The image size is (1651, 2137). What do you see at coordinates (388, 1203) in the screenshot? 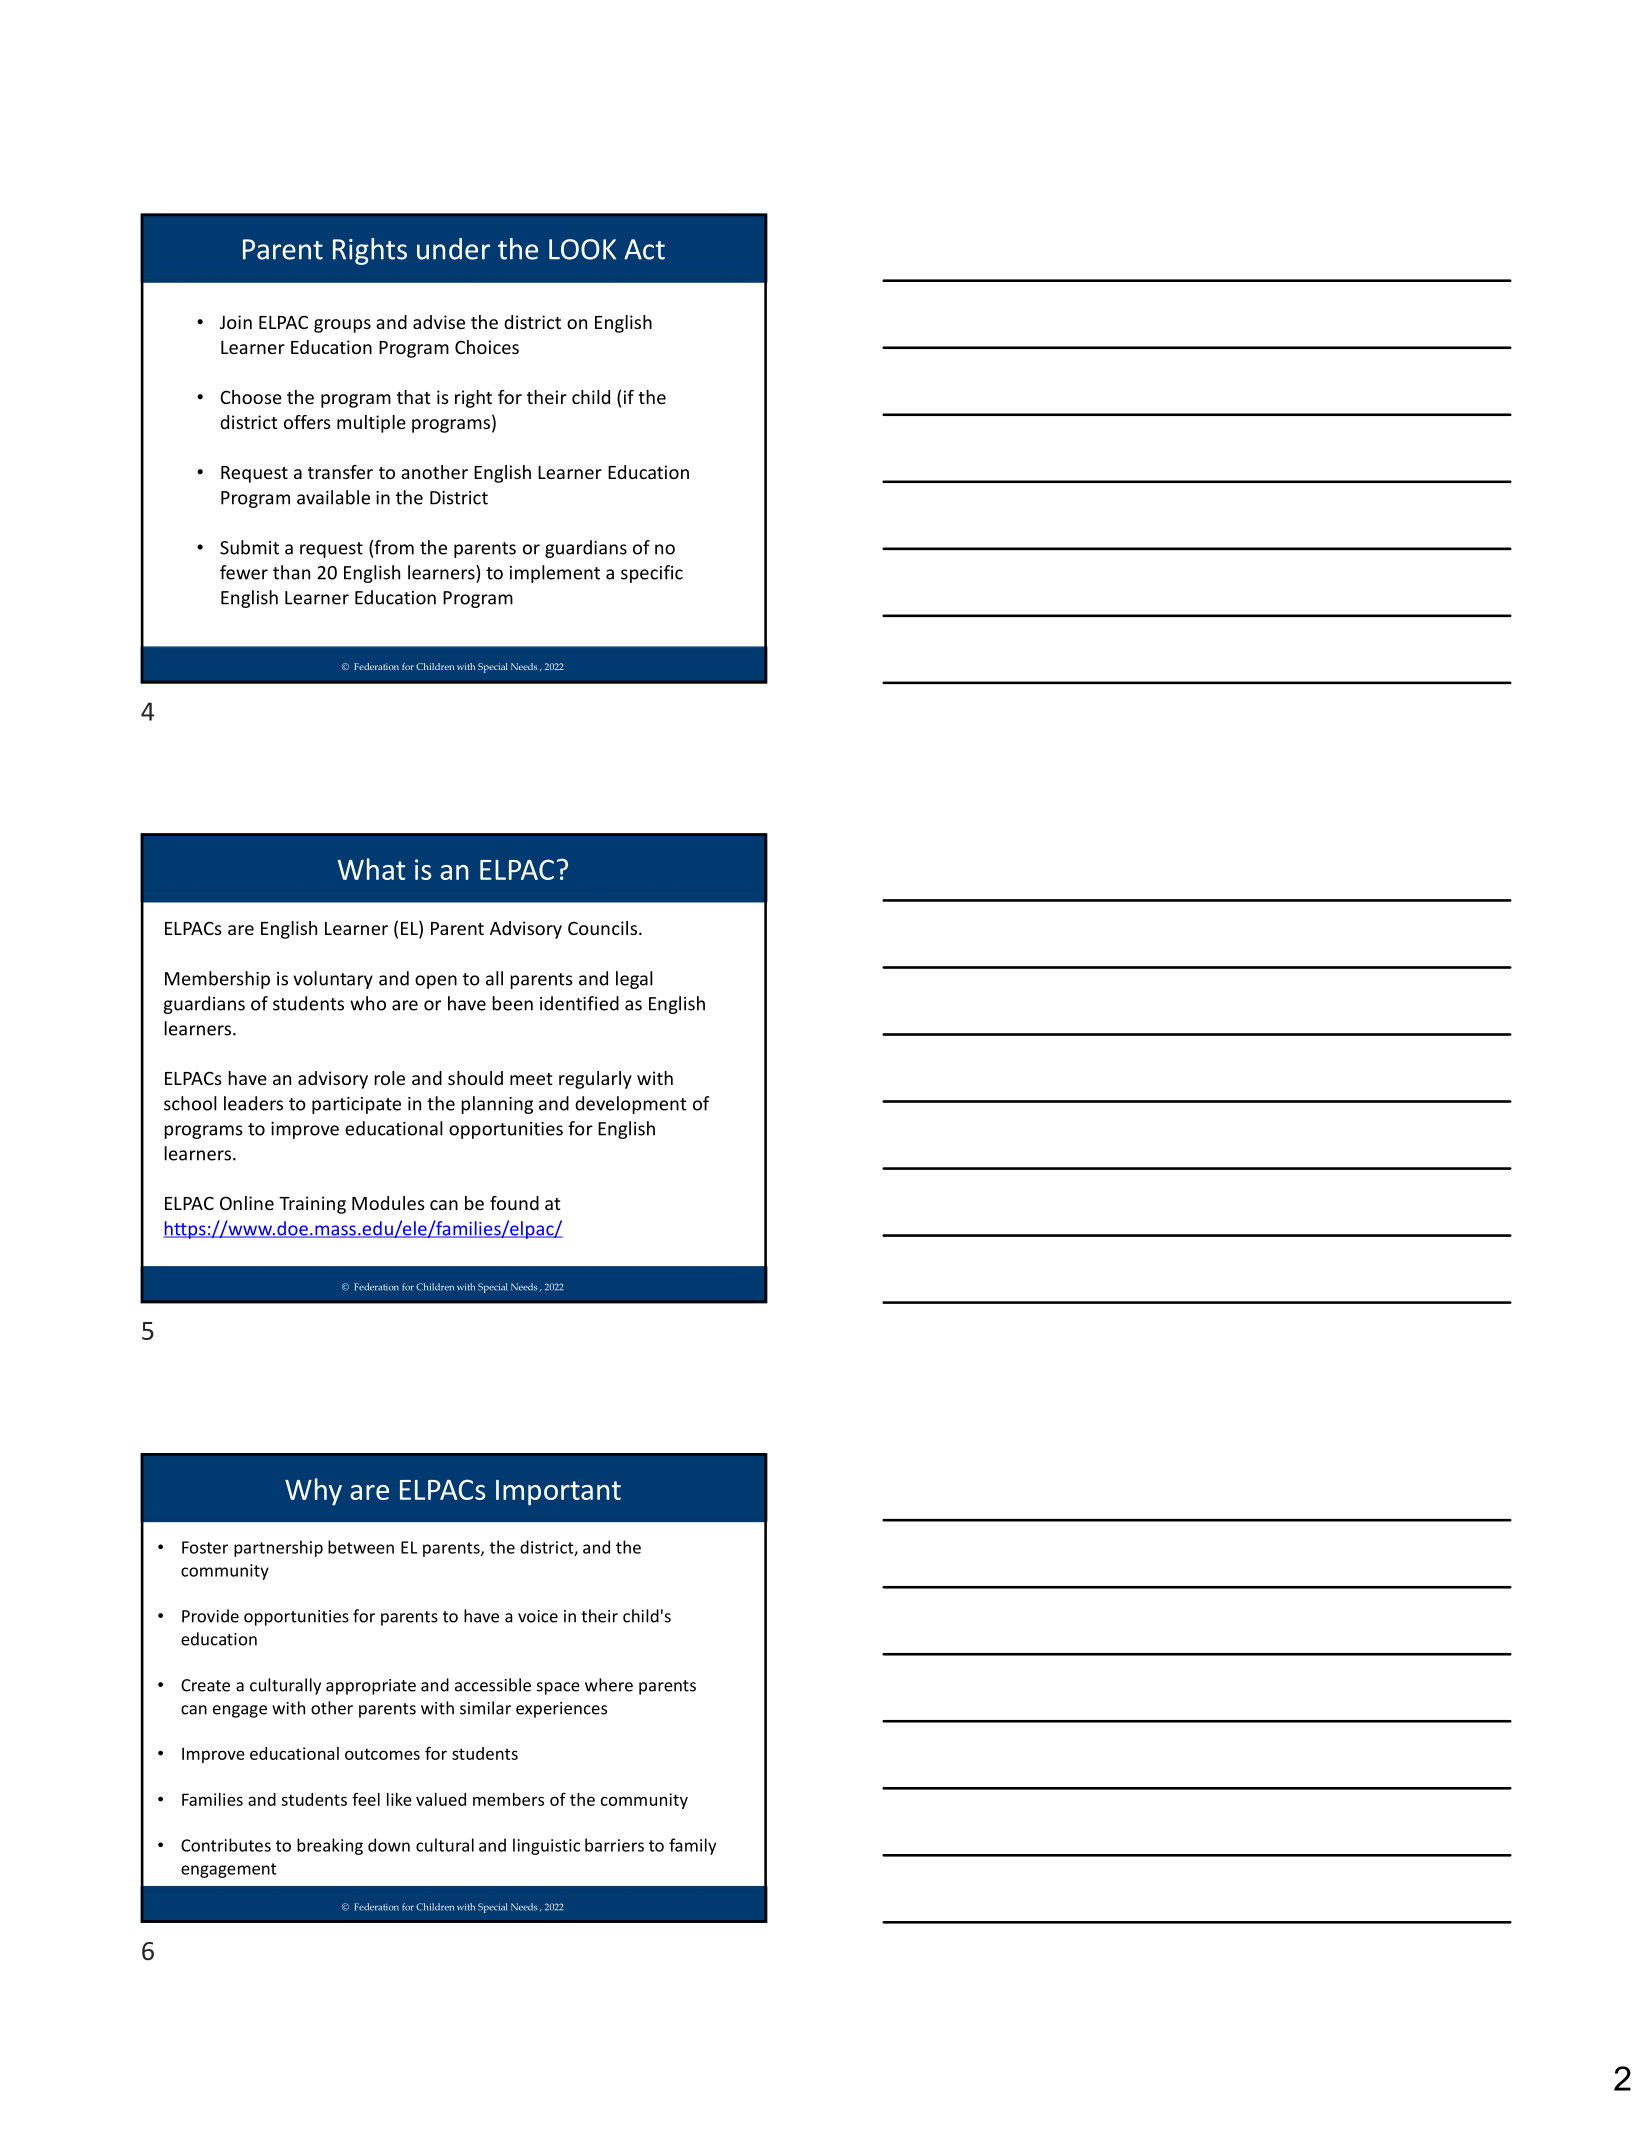
I see `Modules` at bounding box center [388, 1203].
